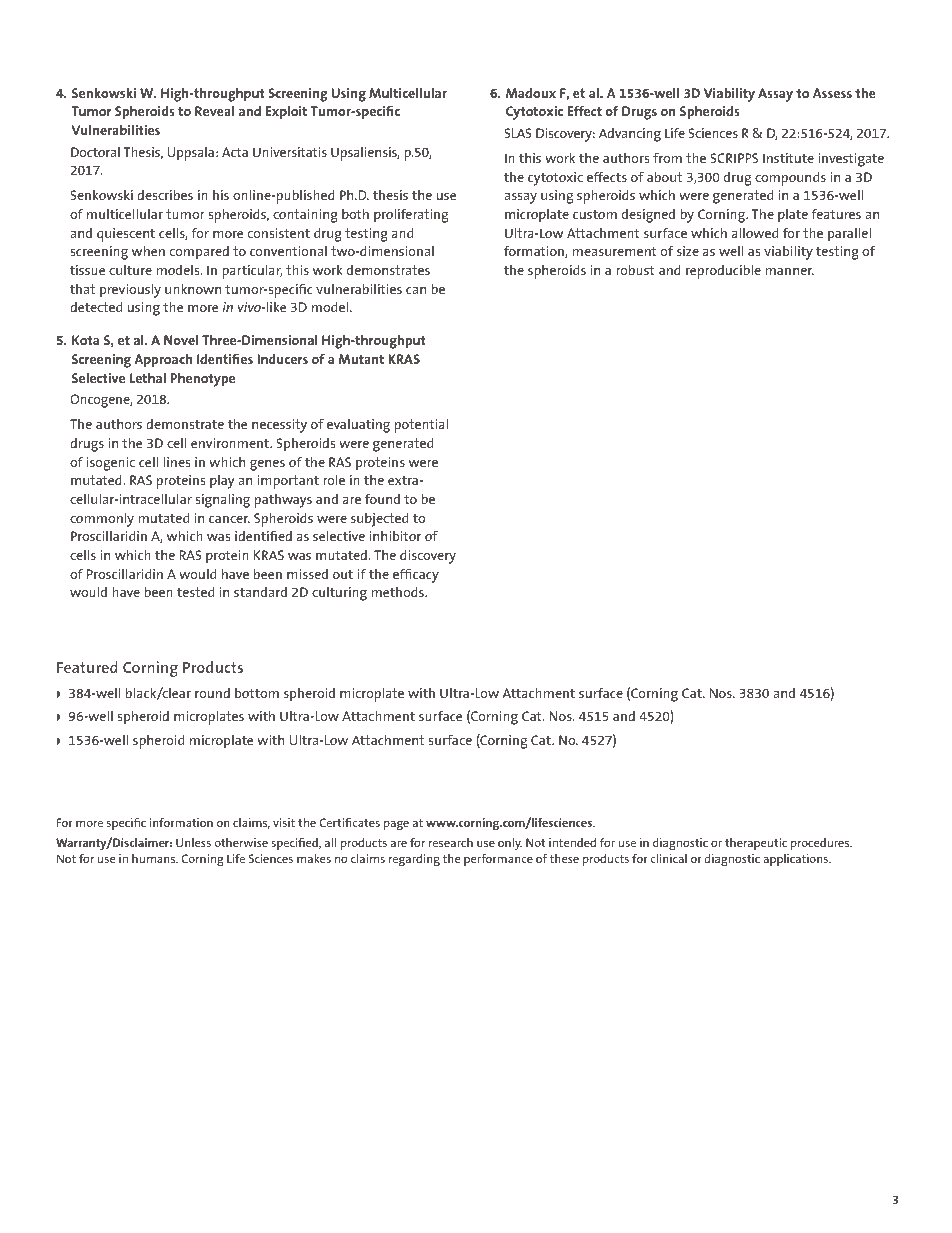 The width and height of the document is (952, 1233). I want to click on lines, so click(176, 461).
